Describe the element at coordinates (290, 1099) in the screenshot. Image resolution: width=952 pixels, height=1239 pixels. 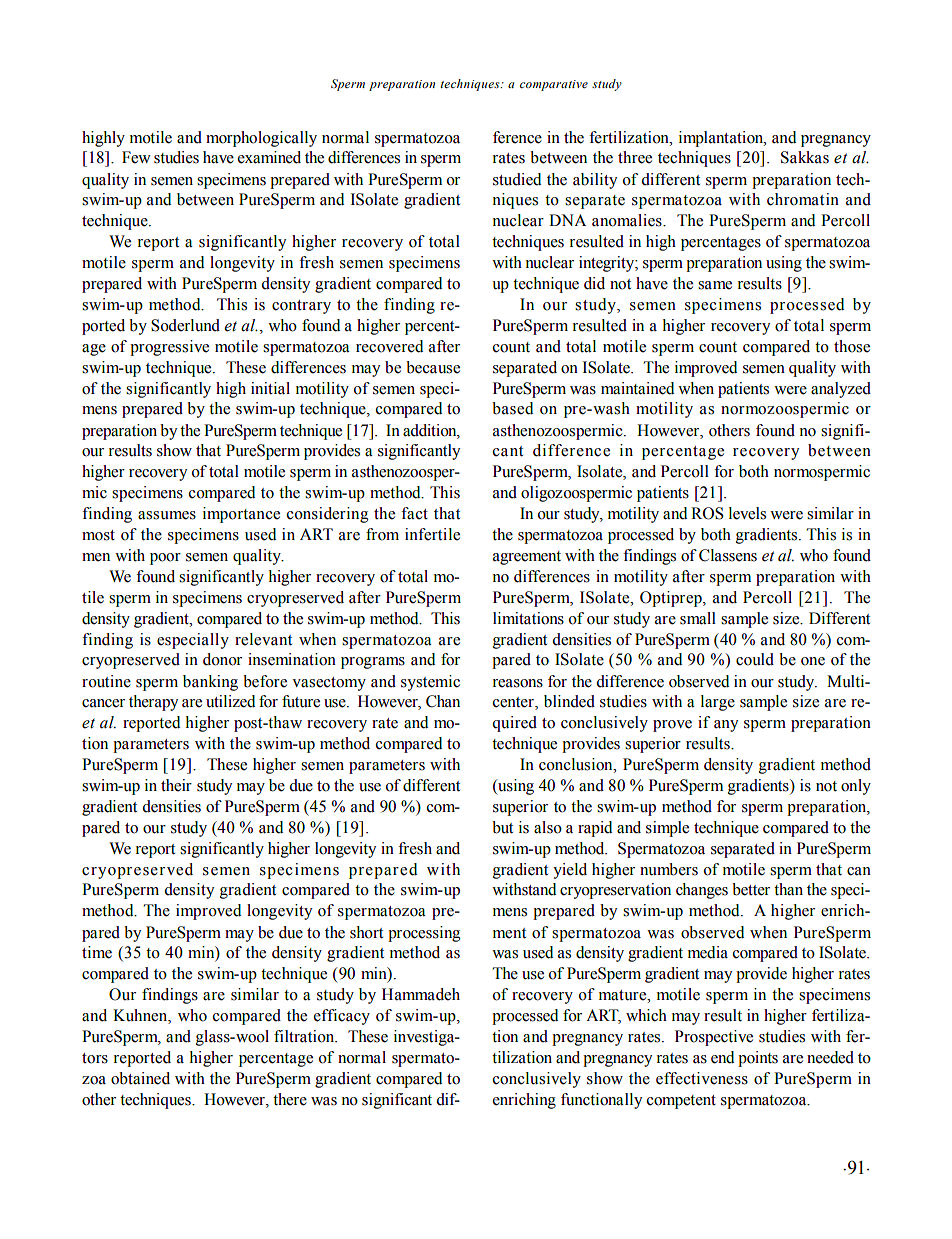
I see `there` at that location.
